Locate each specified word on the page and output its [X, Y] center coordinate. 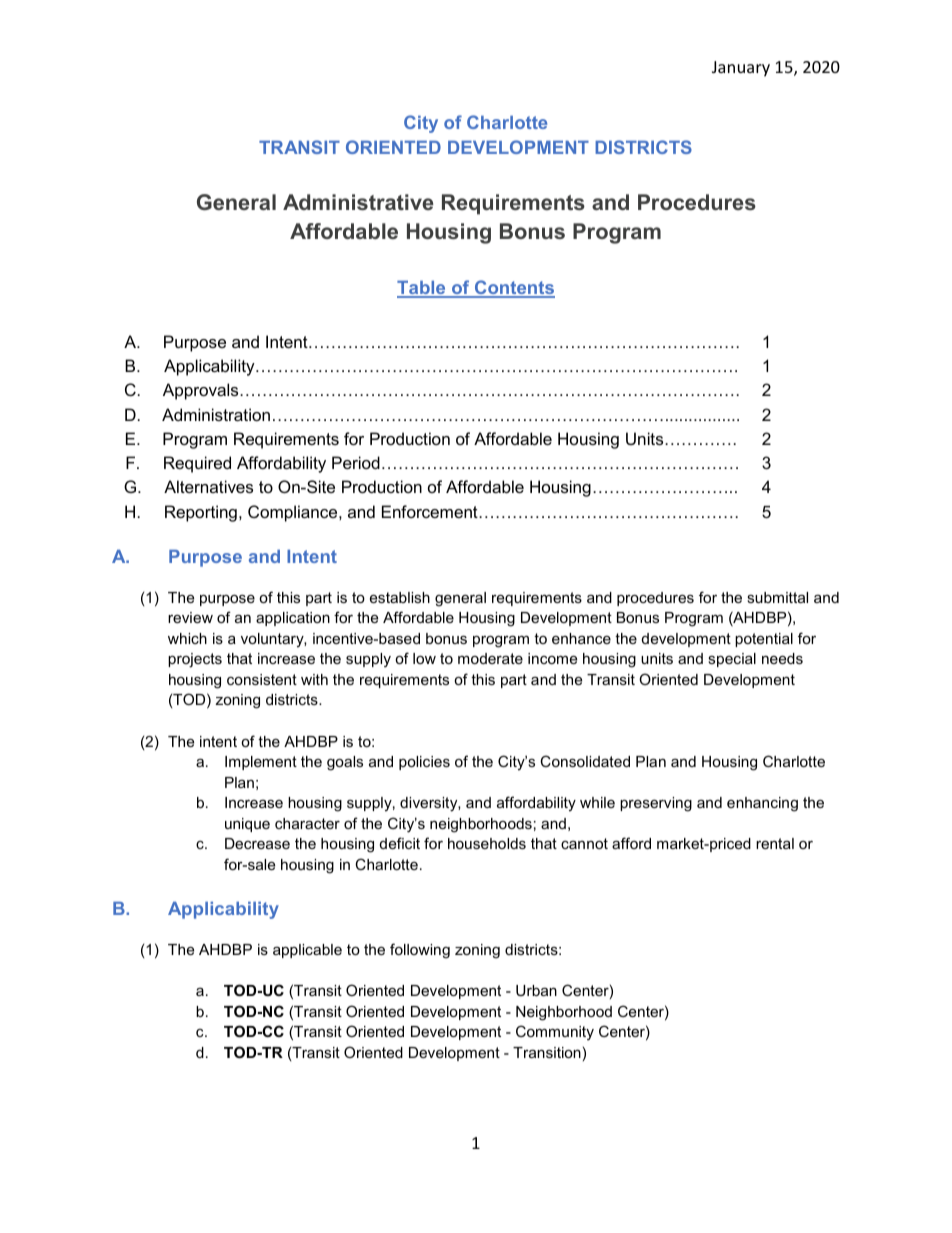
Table [422, 289]
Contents [514, 288]
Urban [536, 990]
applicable [307, 951]
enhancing [762, 804]
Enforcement [431, 511]
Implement [261, 763]
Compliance [294, 513]
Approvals [202, 391]
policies [424, 763]
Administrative [358, 202]
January [741, 69]
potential [764, 640]
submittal [777, 597]
